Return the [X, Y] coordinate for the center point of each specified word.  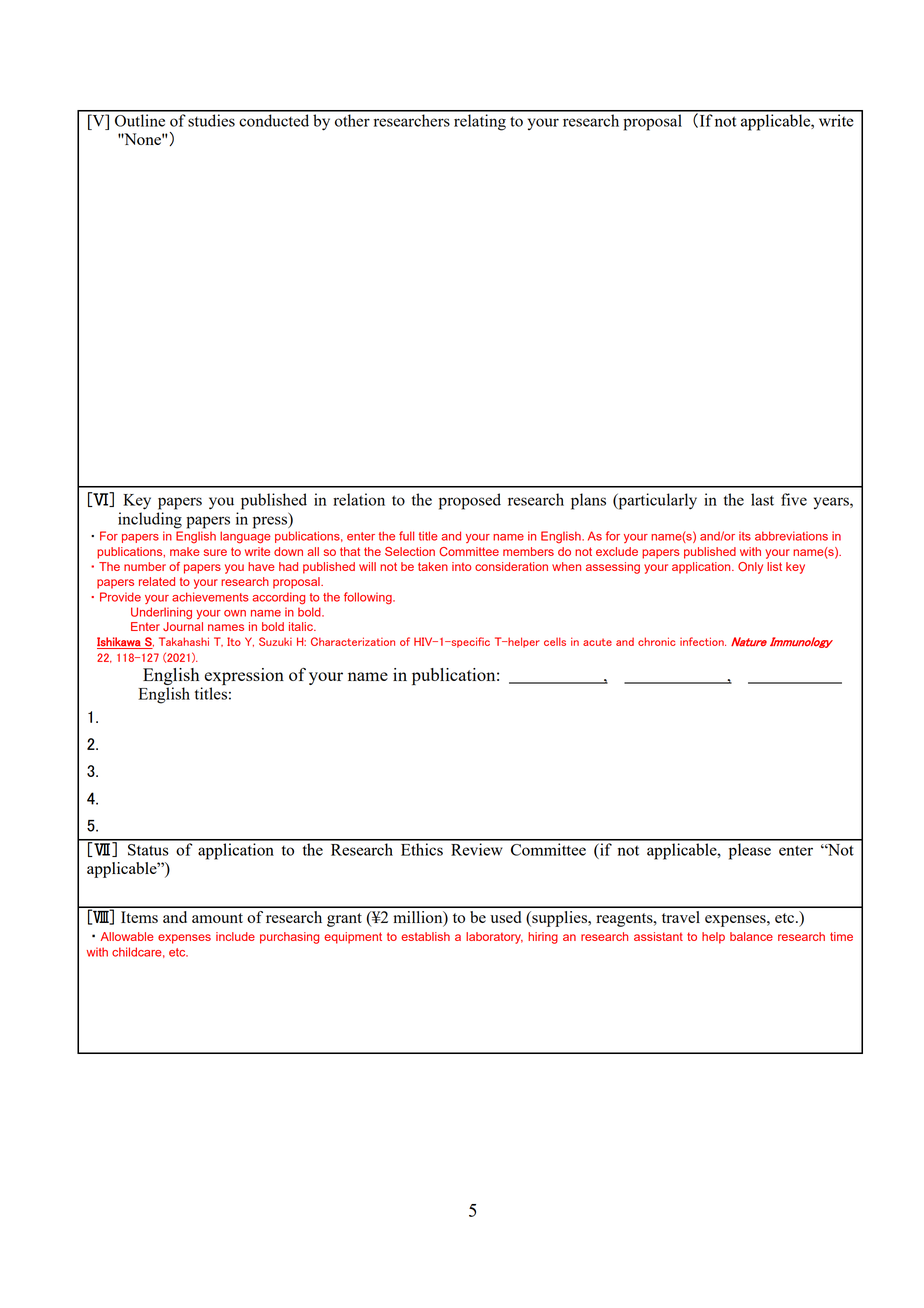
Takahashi [184, 641]
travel [681, 917]
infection [703, 641]
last [762, 499]
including [150, 520]
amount [217, 918]
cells [555, 641]
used [506, 917]
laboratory [494, 938]
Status [148, 850]
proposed [470, 501]
